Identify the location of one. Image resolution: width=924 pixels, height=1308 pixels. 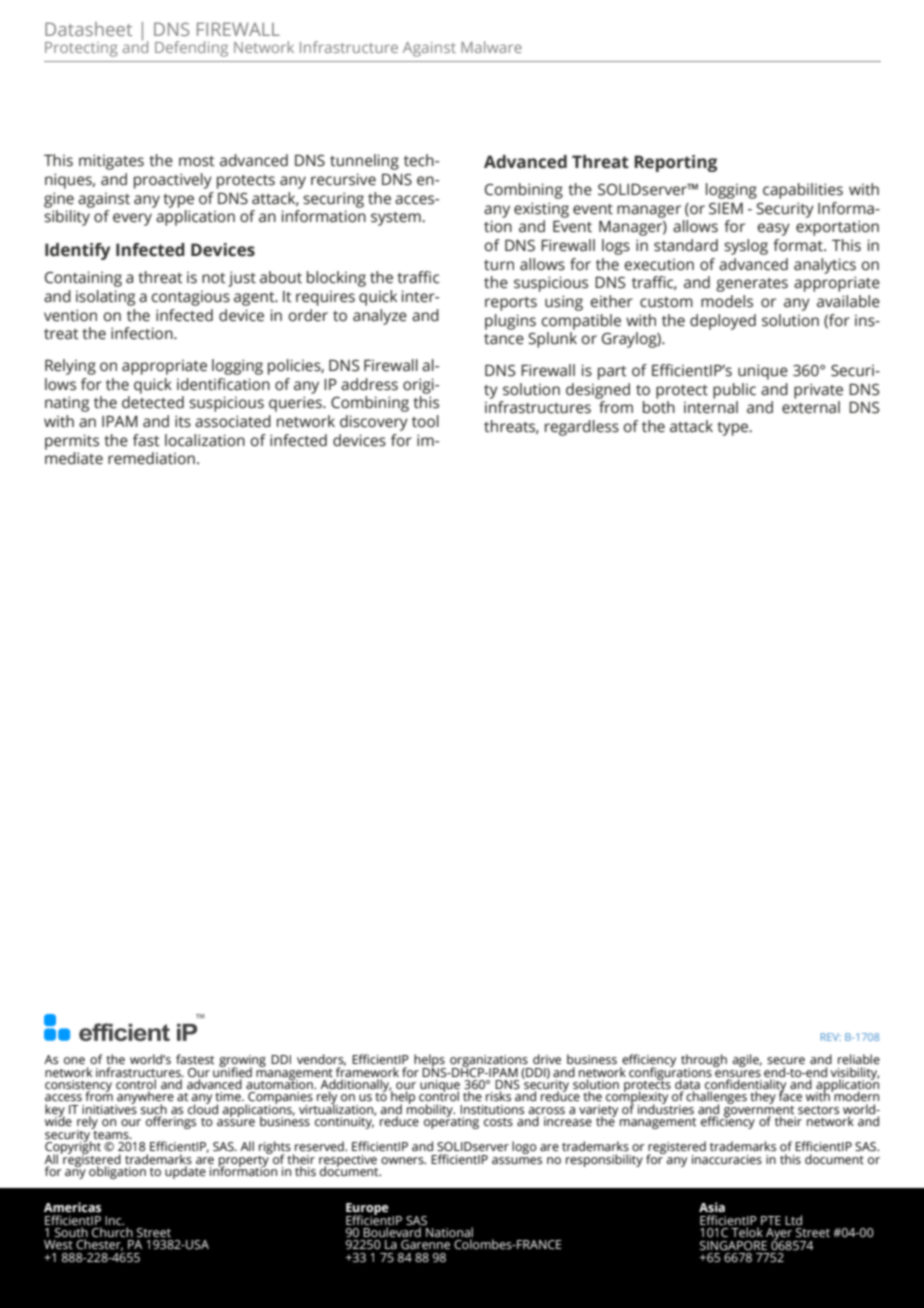
(74, 1060).
